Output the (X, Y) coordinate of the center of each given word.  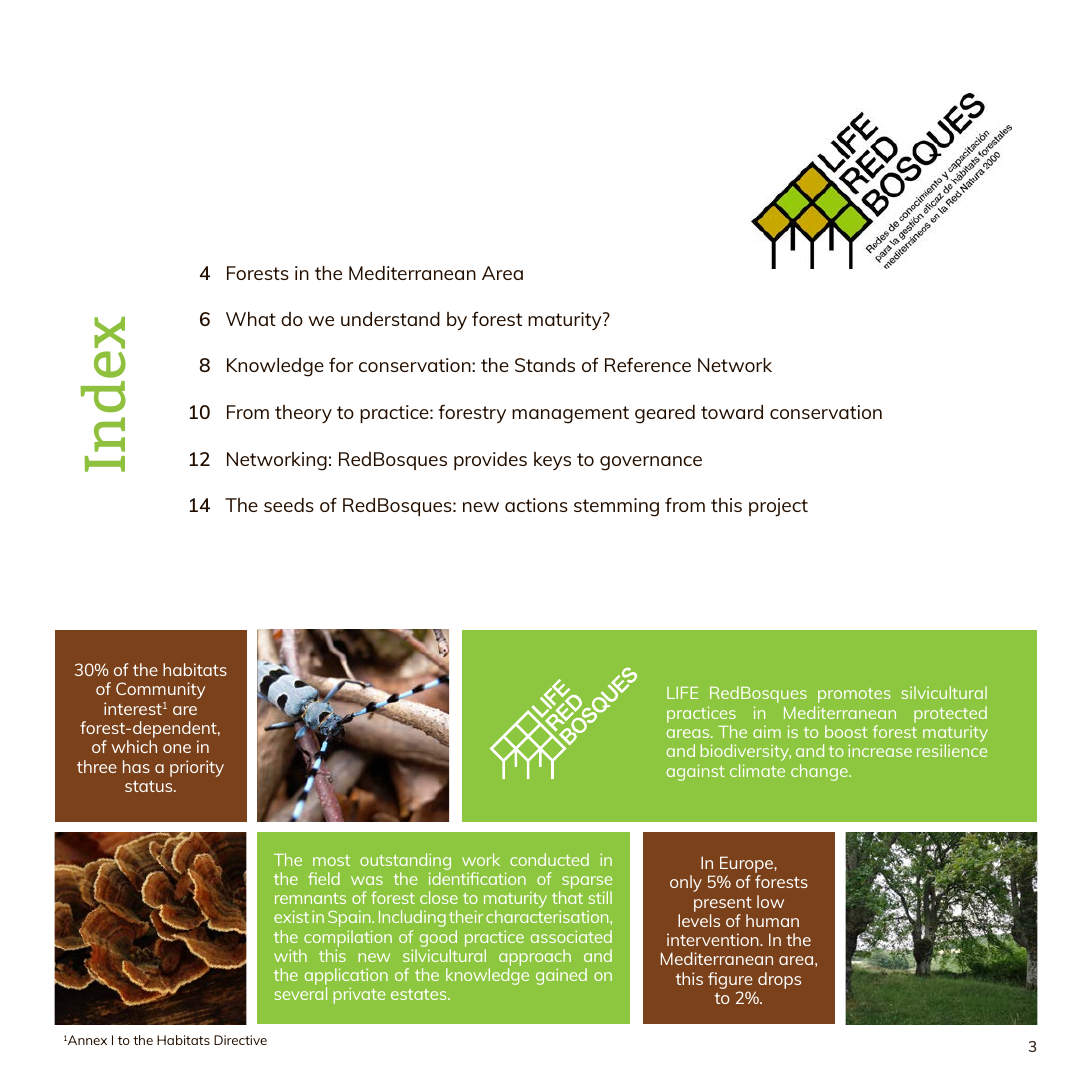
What (251, 319)
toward (732, 412)
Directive (240, 1040)
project (778, 507)
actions (536, 505)
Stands (545, 365)
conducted (549, 859)
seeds (289, 505)
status (150, 786)
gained (561, 976)
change (820, 772)
